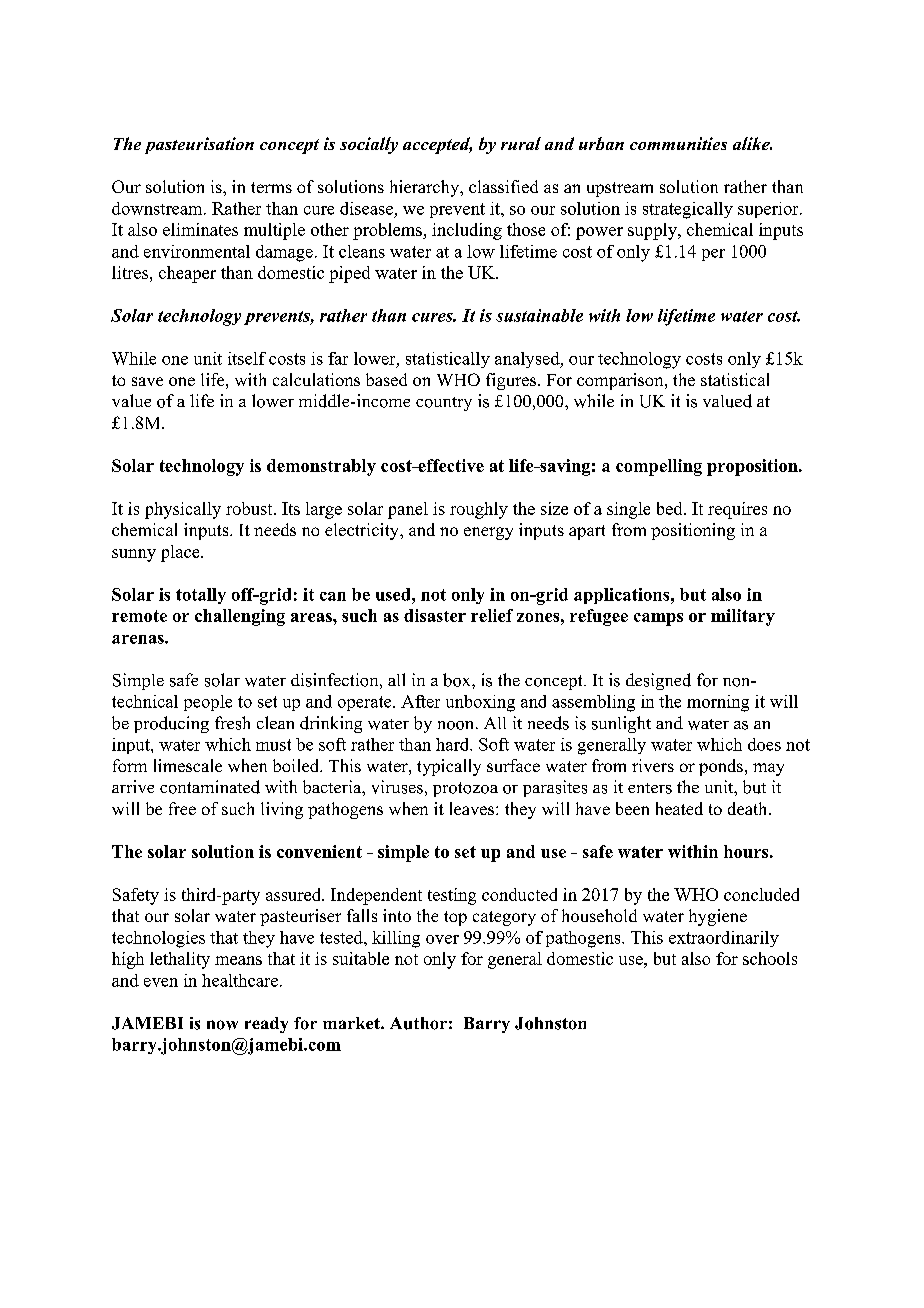 The image size is (924, 1308). I want to click on compelling, so click(659, 467).
